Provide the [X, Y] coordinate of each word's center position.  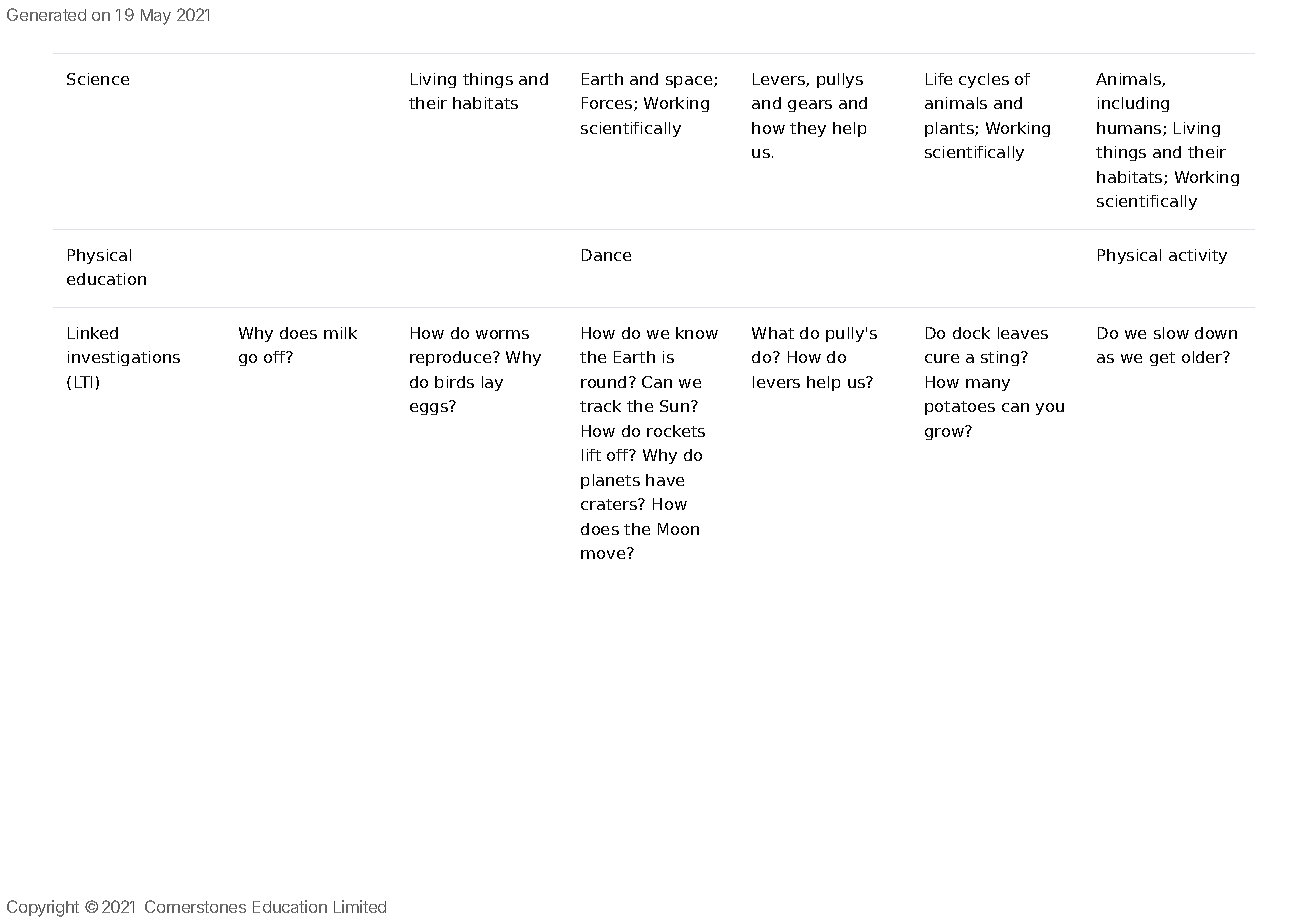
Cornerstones [195, 906]
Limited [360, 906]
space [690, 82]
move [604, 553]
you [1050, 409]
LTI [83, 382]
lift [591, 455]
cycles [984, 80]
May [156, 17]
